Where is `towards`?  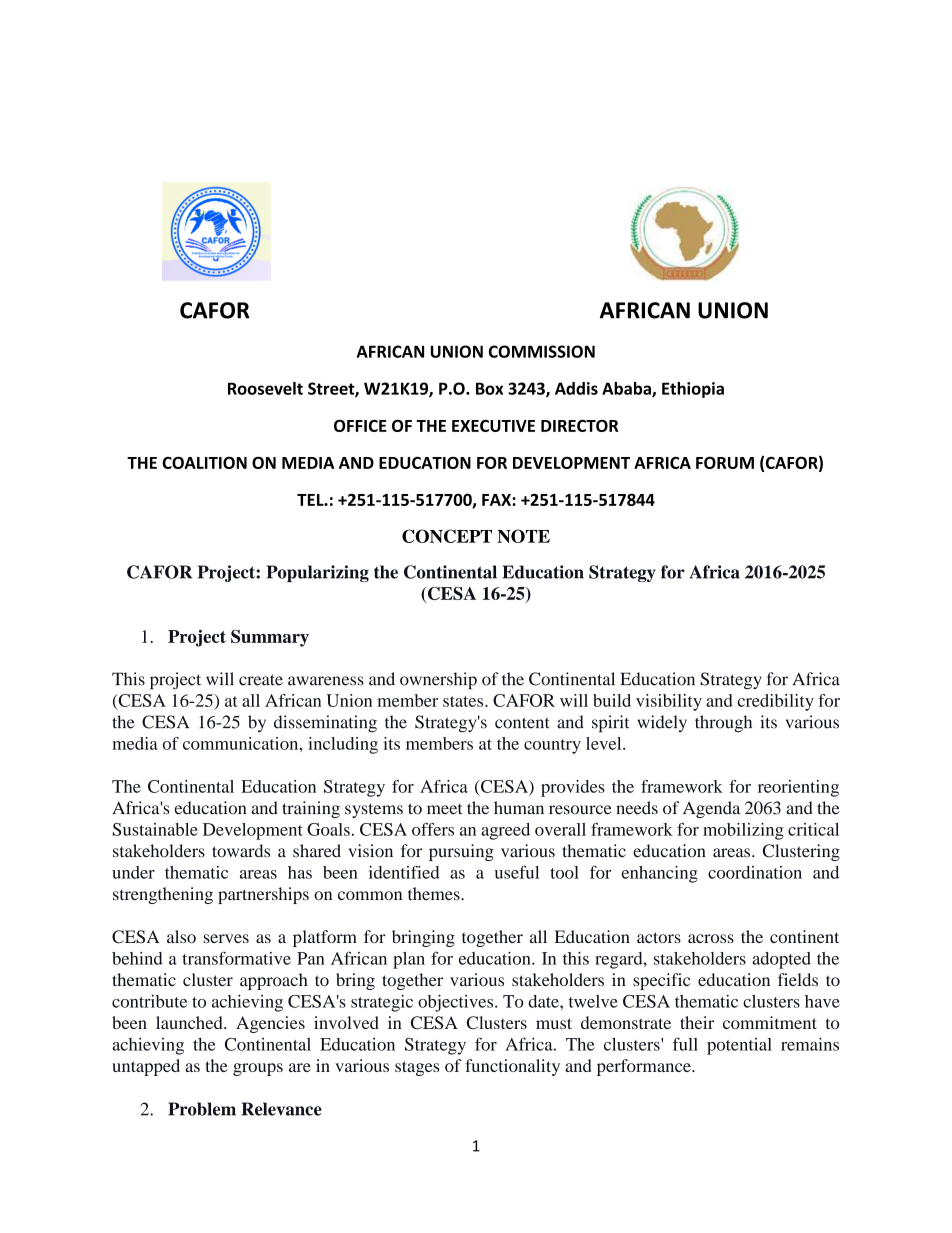
towards is located at coordinates (241, 851).
